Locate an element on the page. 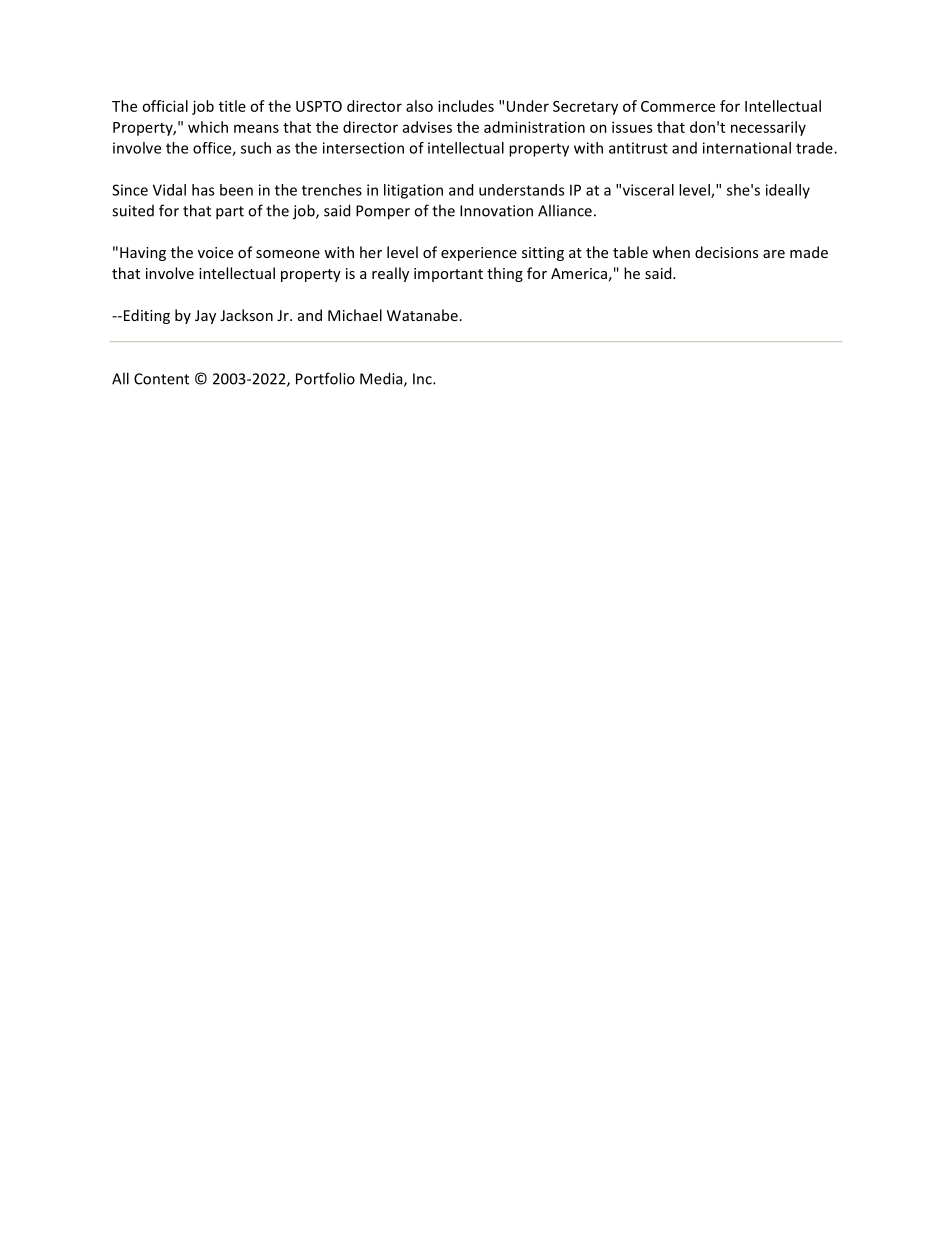 The image size is (952, 1233). title is located at coordinates (232, 106).
